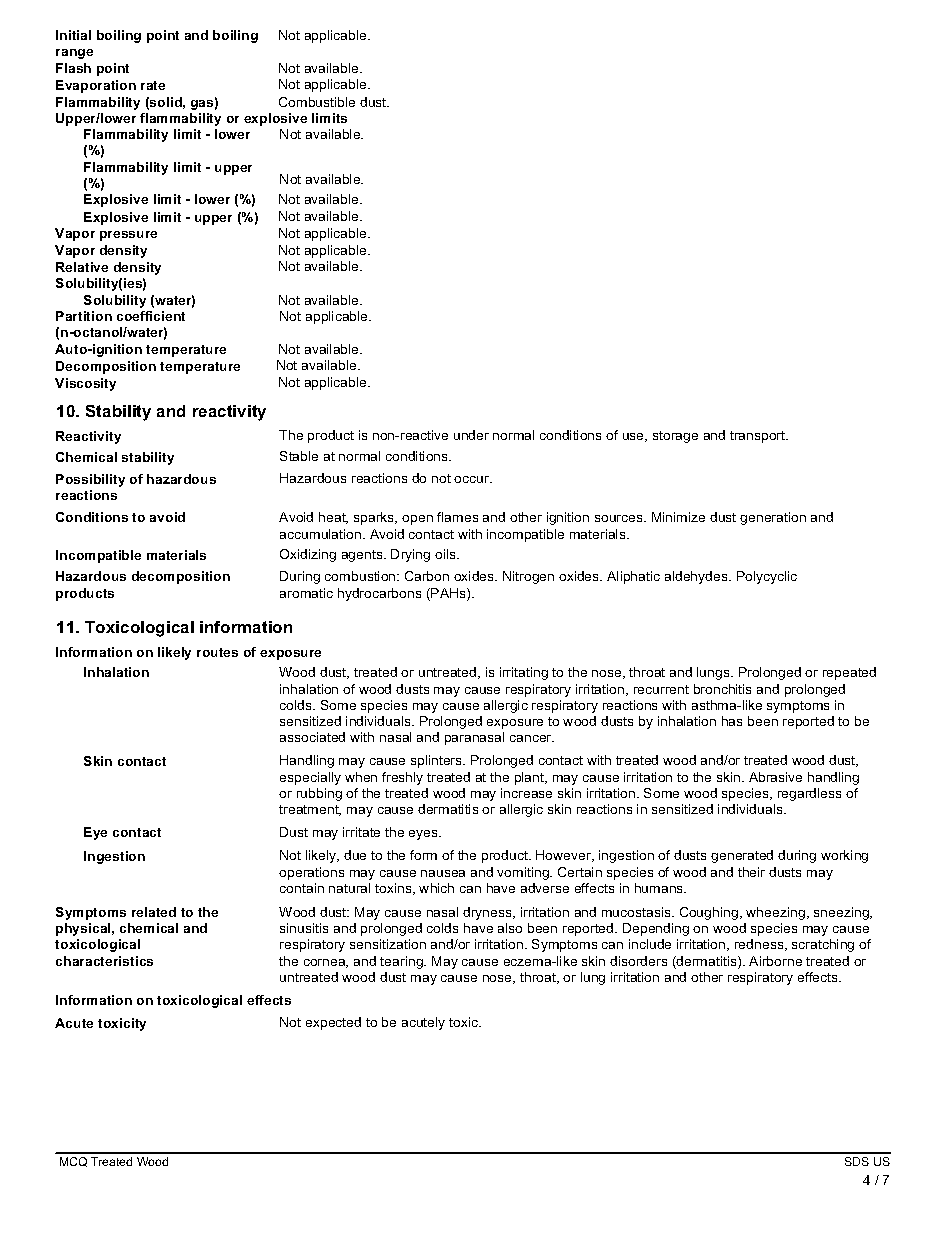  I want to click on splinters, so click(438, 761).
